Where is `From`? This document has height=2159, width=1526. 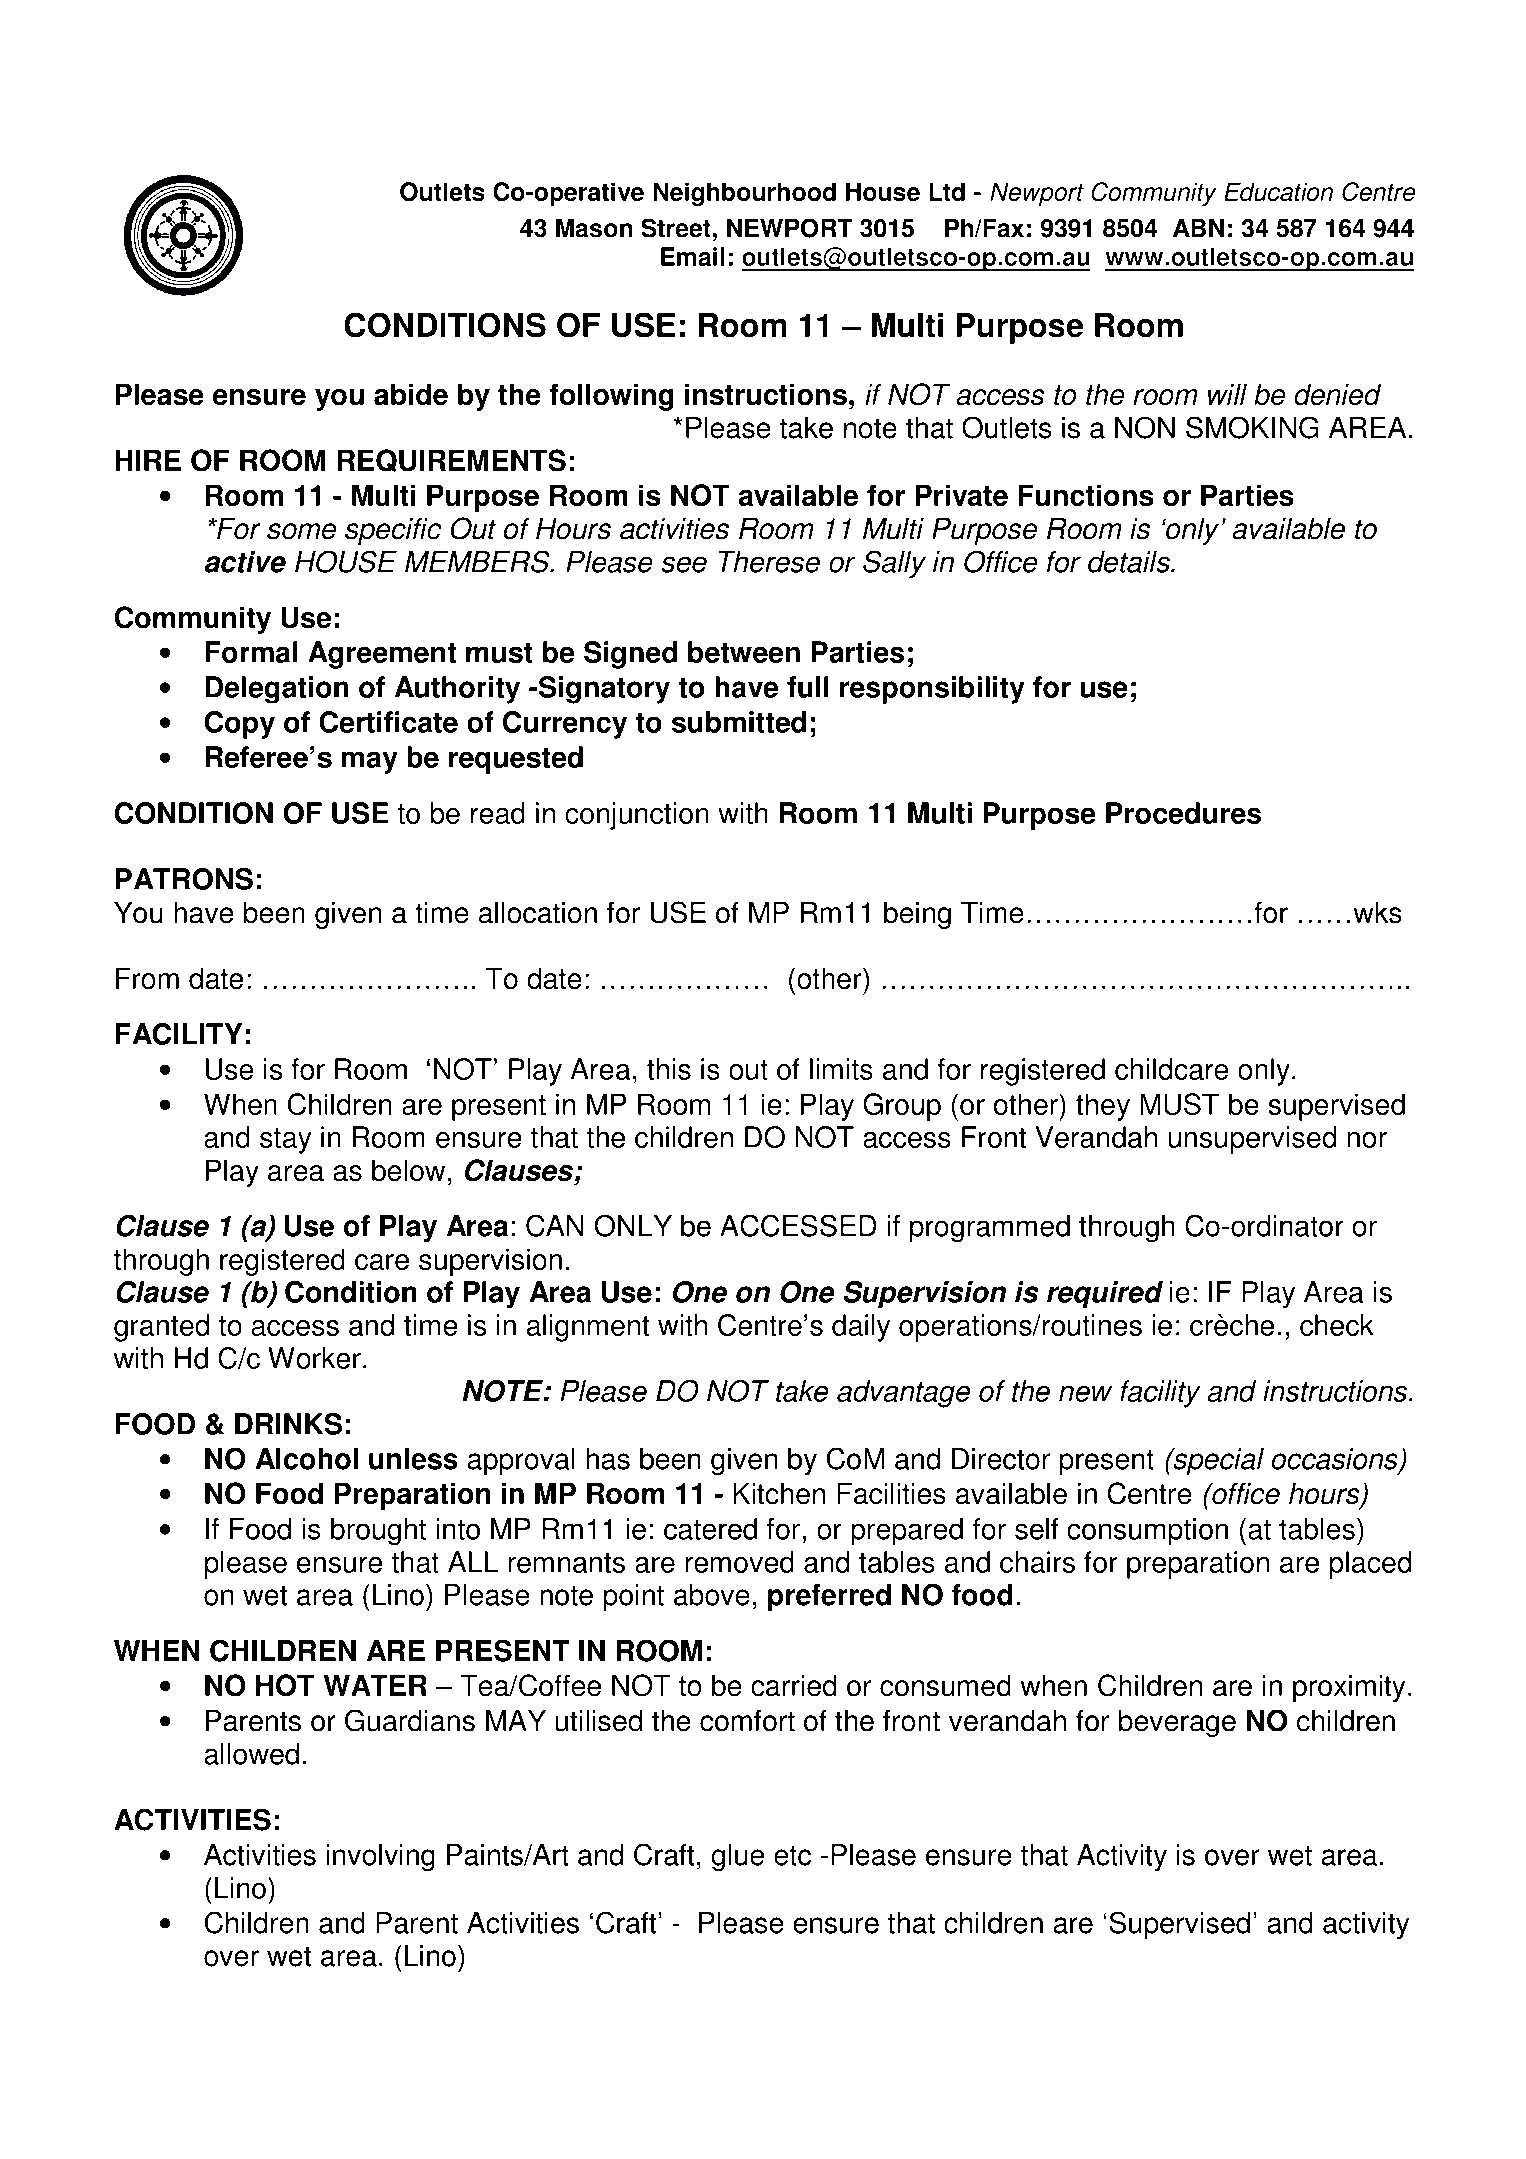
From is located at coordinates (147, 978).
